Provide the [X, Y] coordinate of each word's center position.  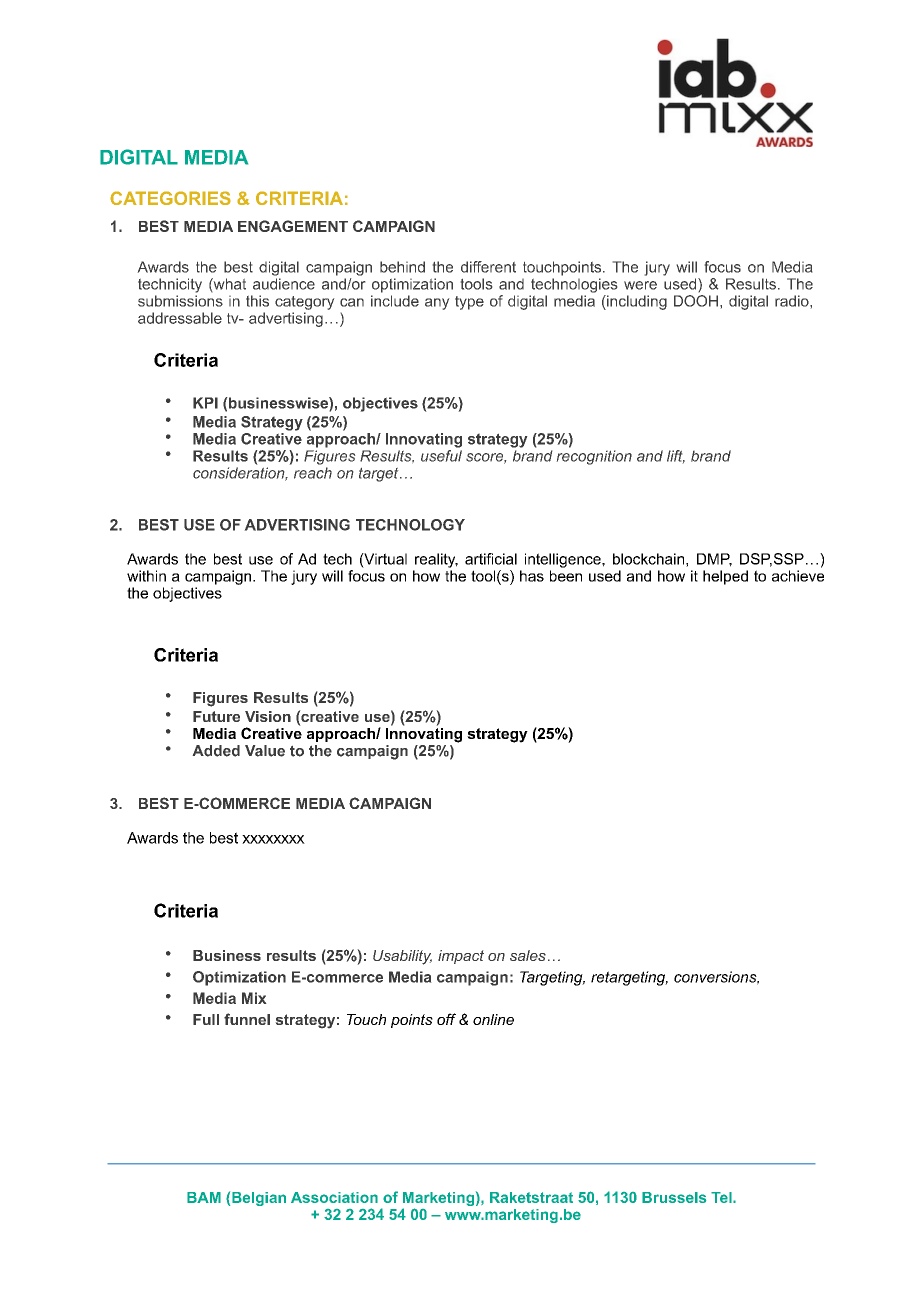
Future [216, 716]
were [640, 285]
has [532, 576]
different [488, 267]
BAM [204, 1197]
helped [725, 577]
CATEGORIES [170, 198]
